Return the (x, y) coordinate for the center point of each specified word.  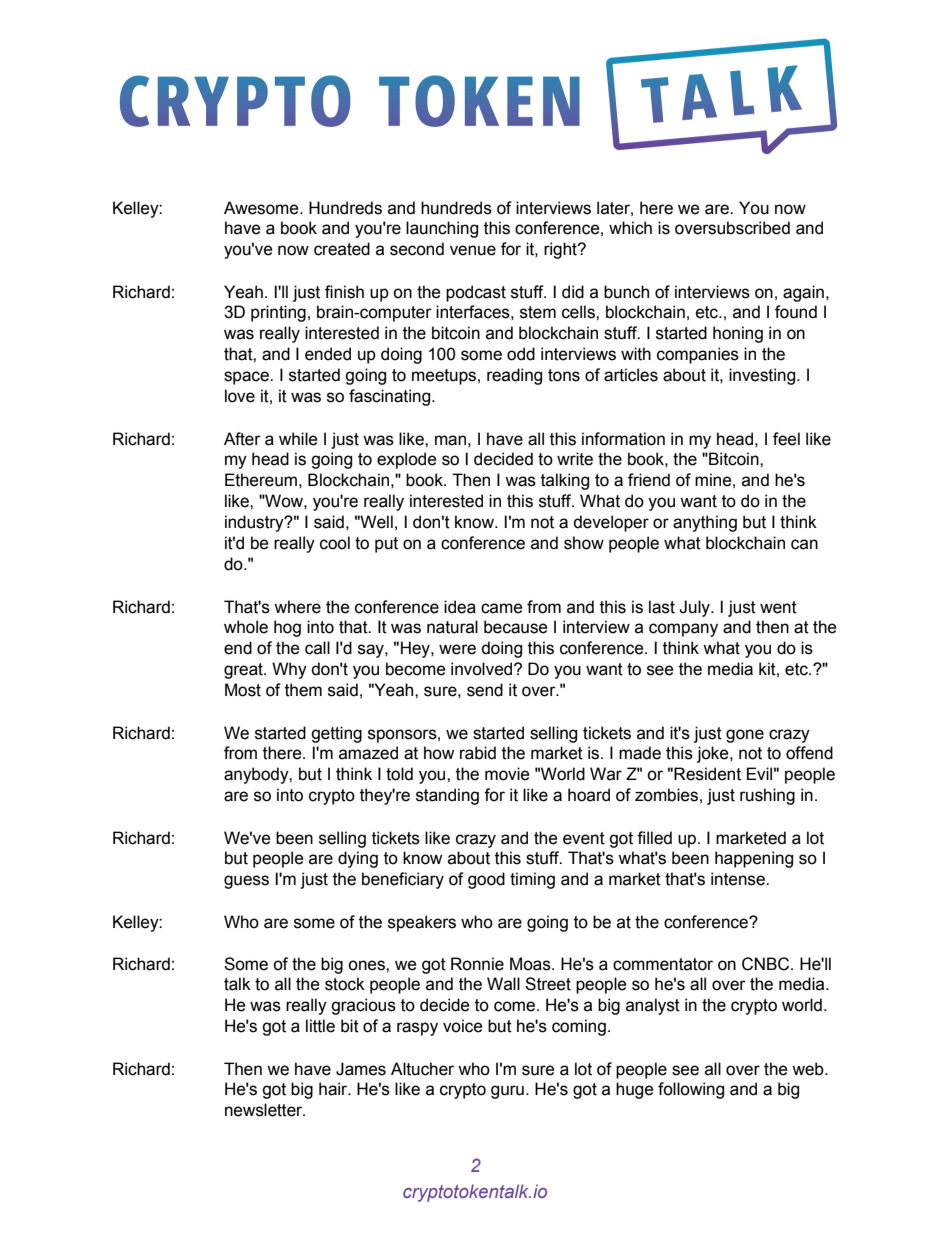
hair (334, 1089)
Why (289, 670)
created (342, 249)
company (683, 630)
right (561, 250)
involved (483, 669)
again (803, 293)
